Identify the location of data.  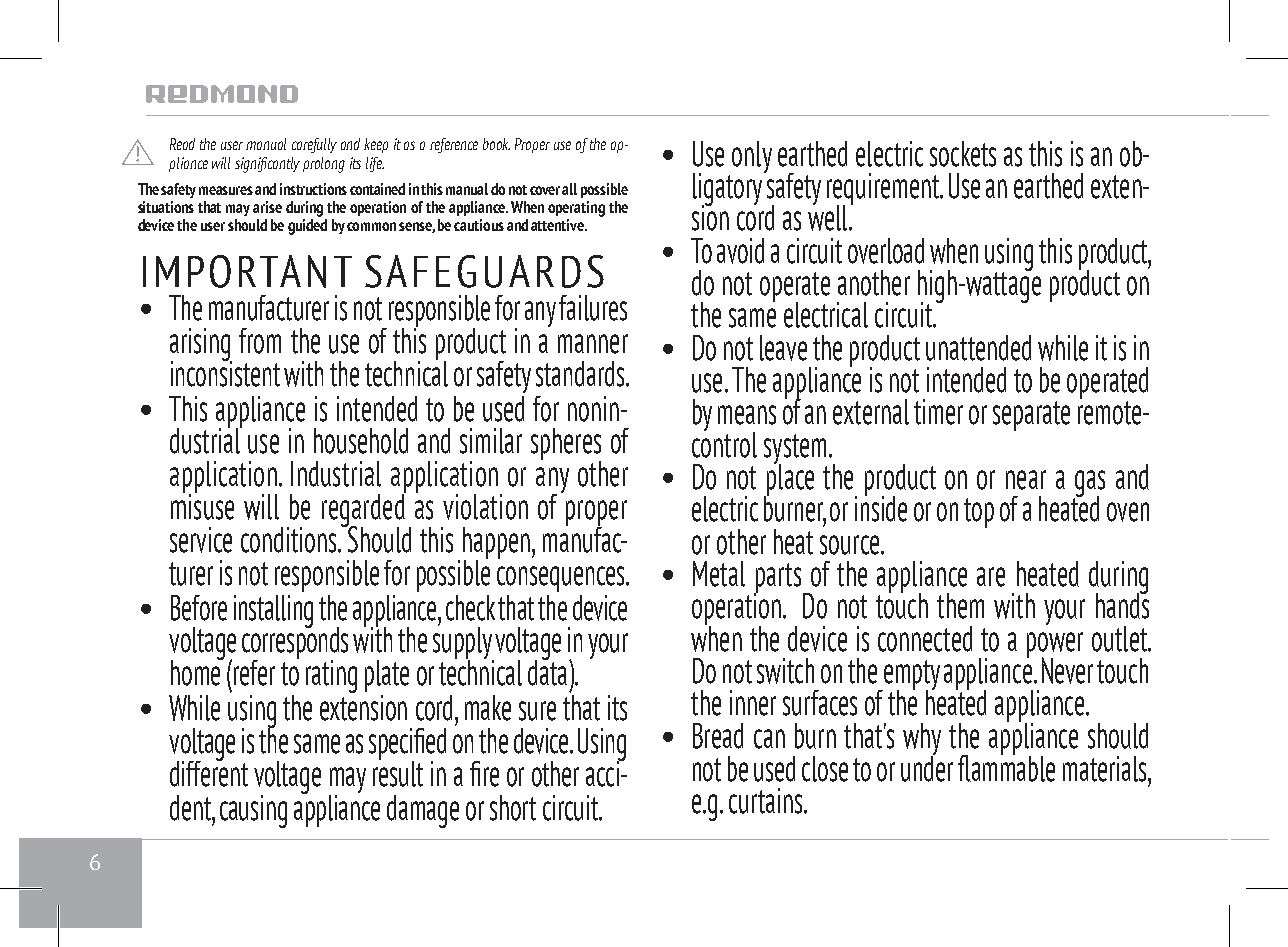
(547, 671).
